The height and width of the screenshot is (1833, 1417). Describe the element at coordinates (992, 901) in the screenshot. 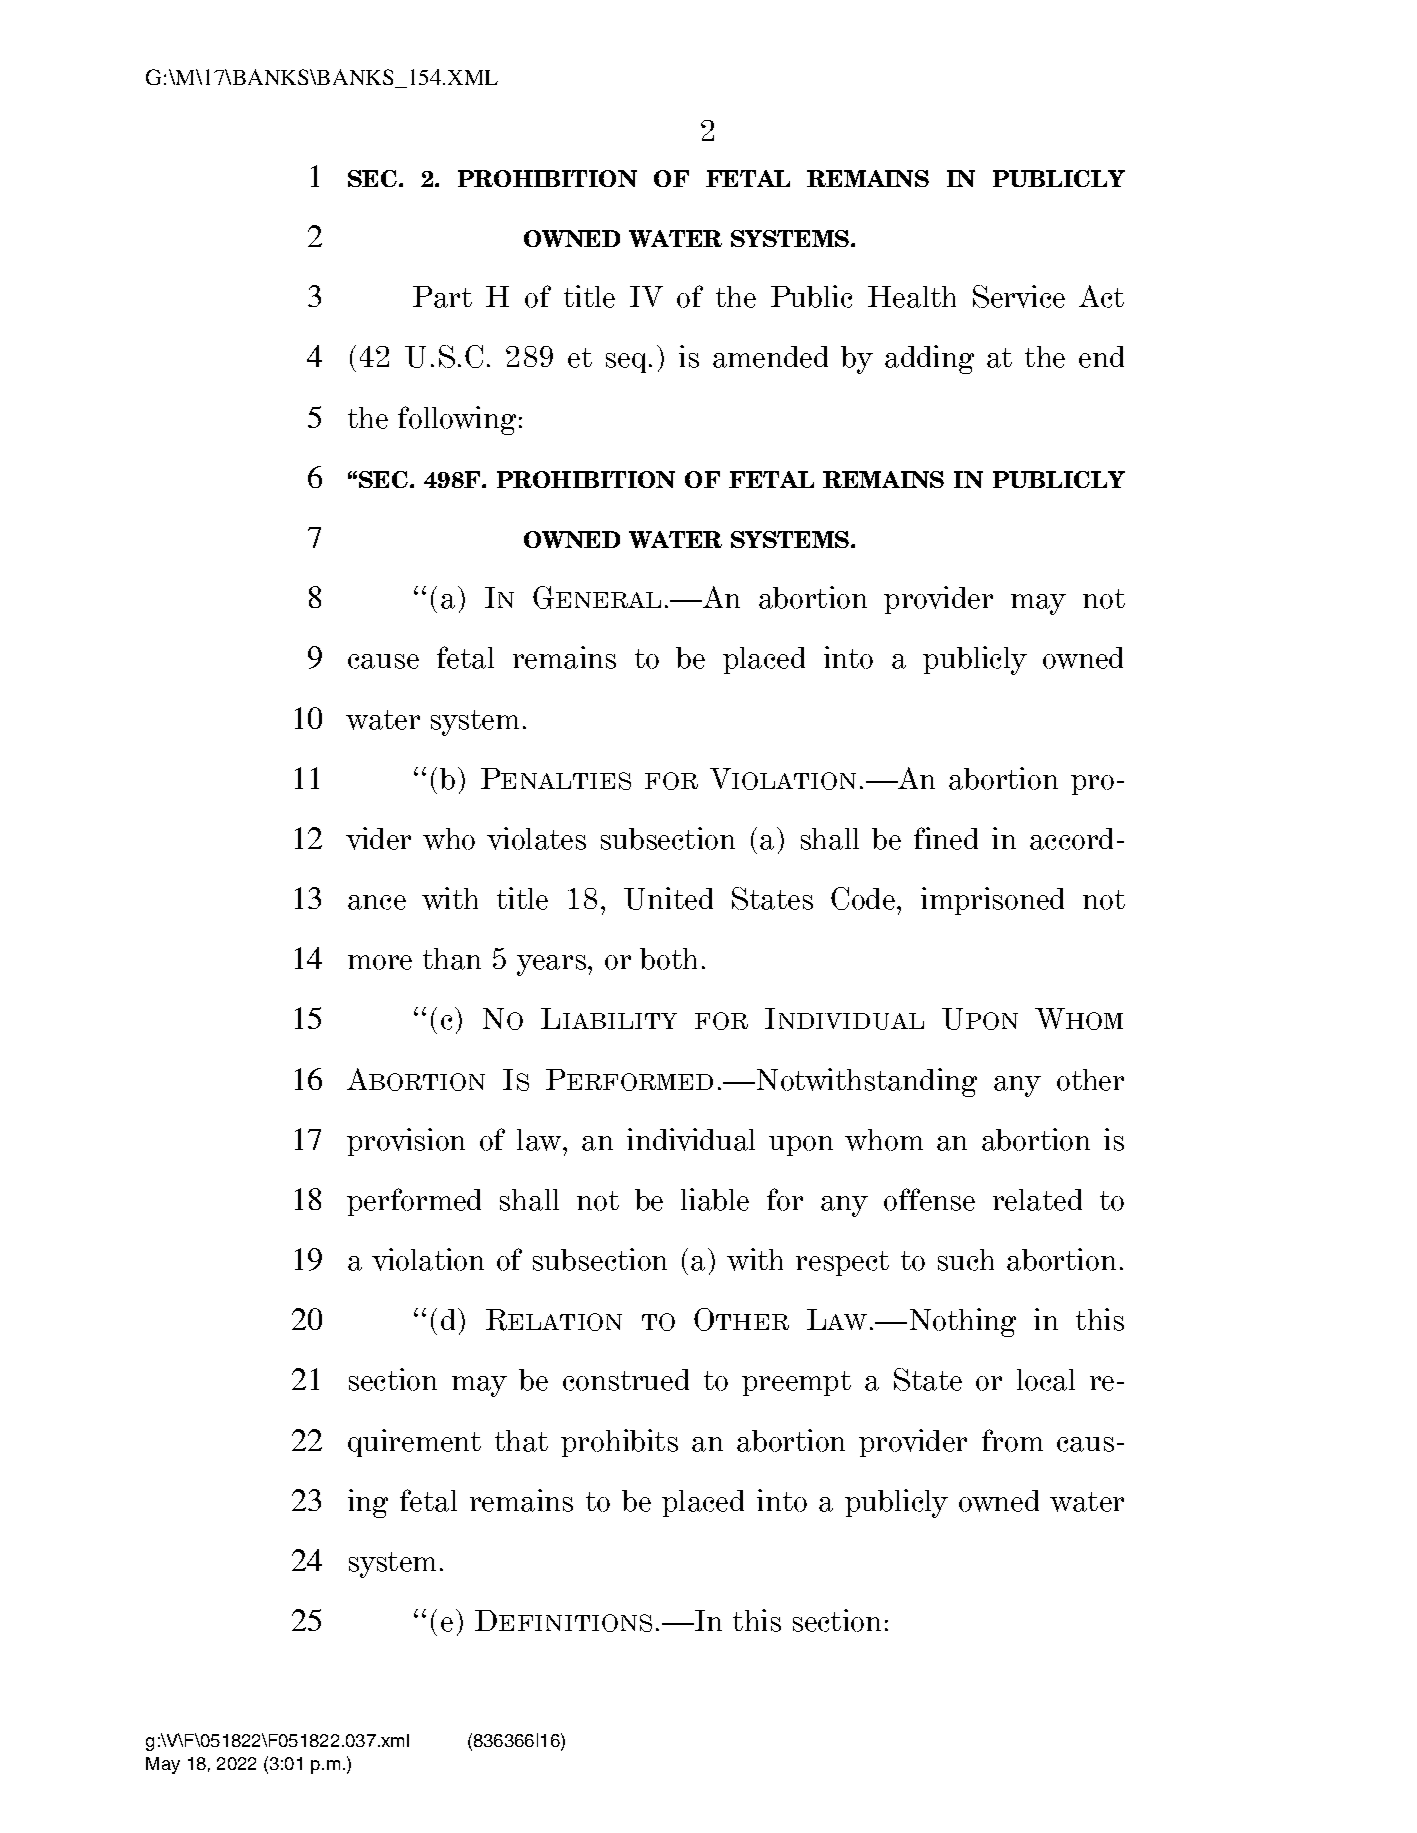

I see `imprisoned` at that location.
